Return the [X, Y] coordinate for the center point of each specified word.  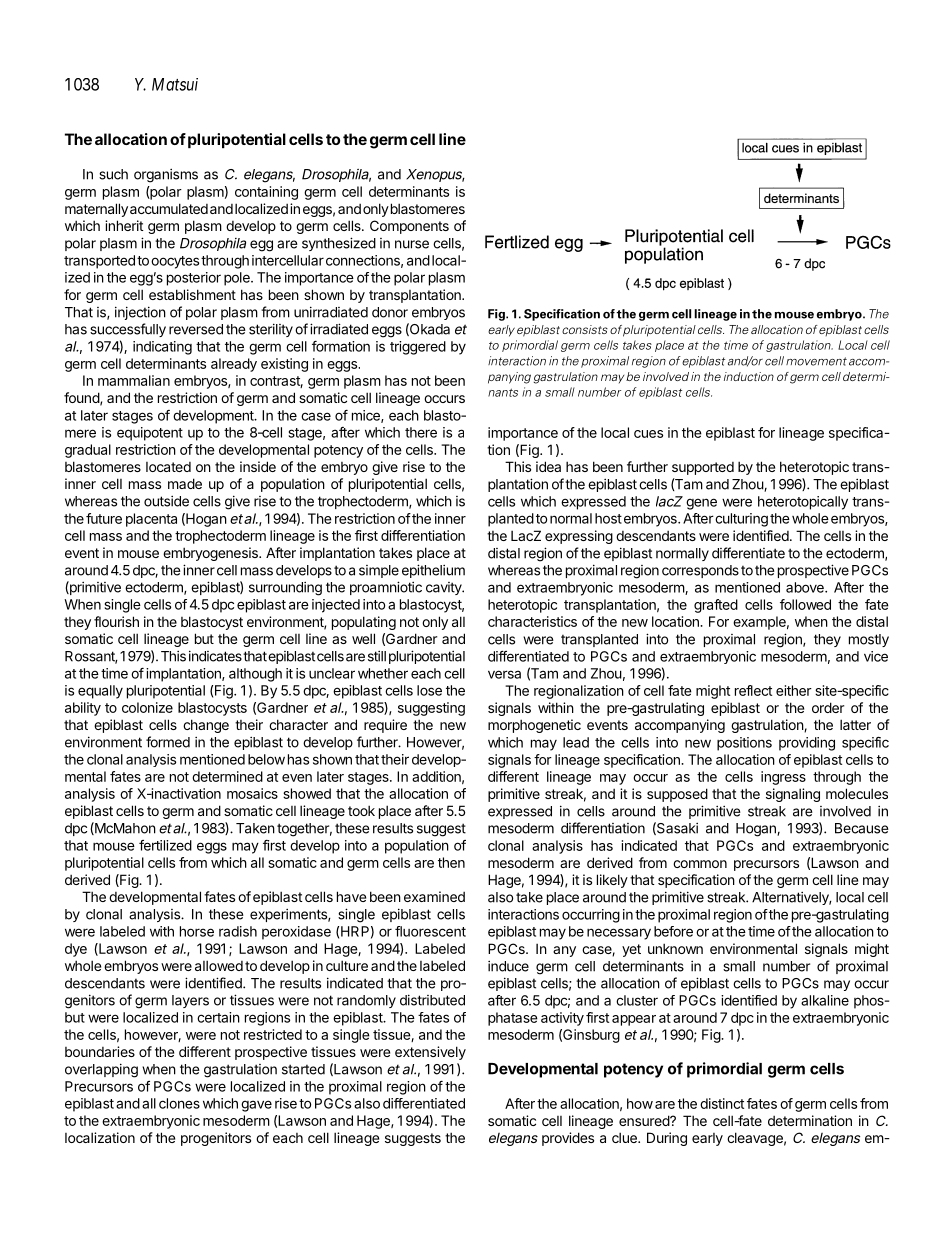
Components [409, 227]
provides [568, 1139]
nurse [412, 244]
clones [179, 1103]
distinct [722, 1103]
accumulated [169, 208]
